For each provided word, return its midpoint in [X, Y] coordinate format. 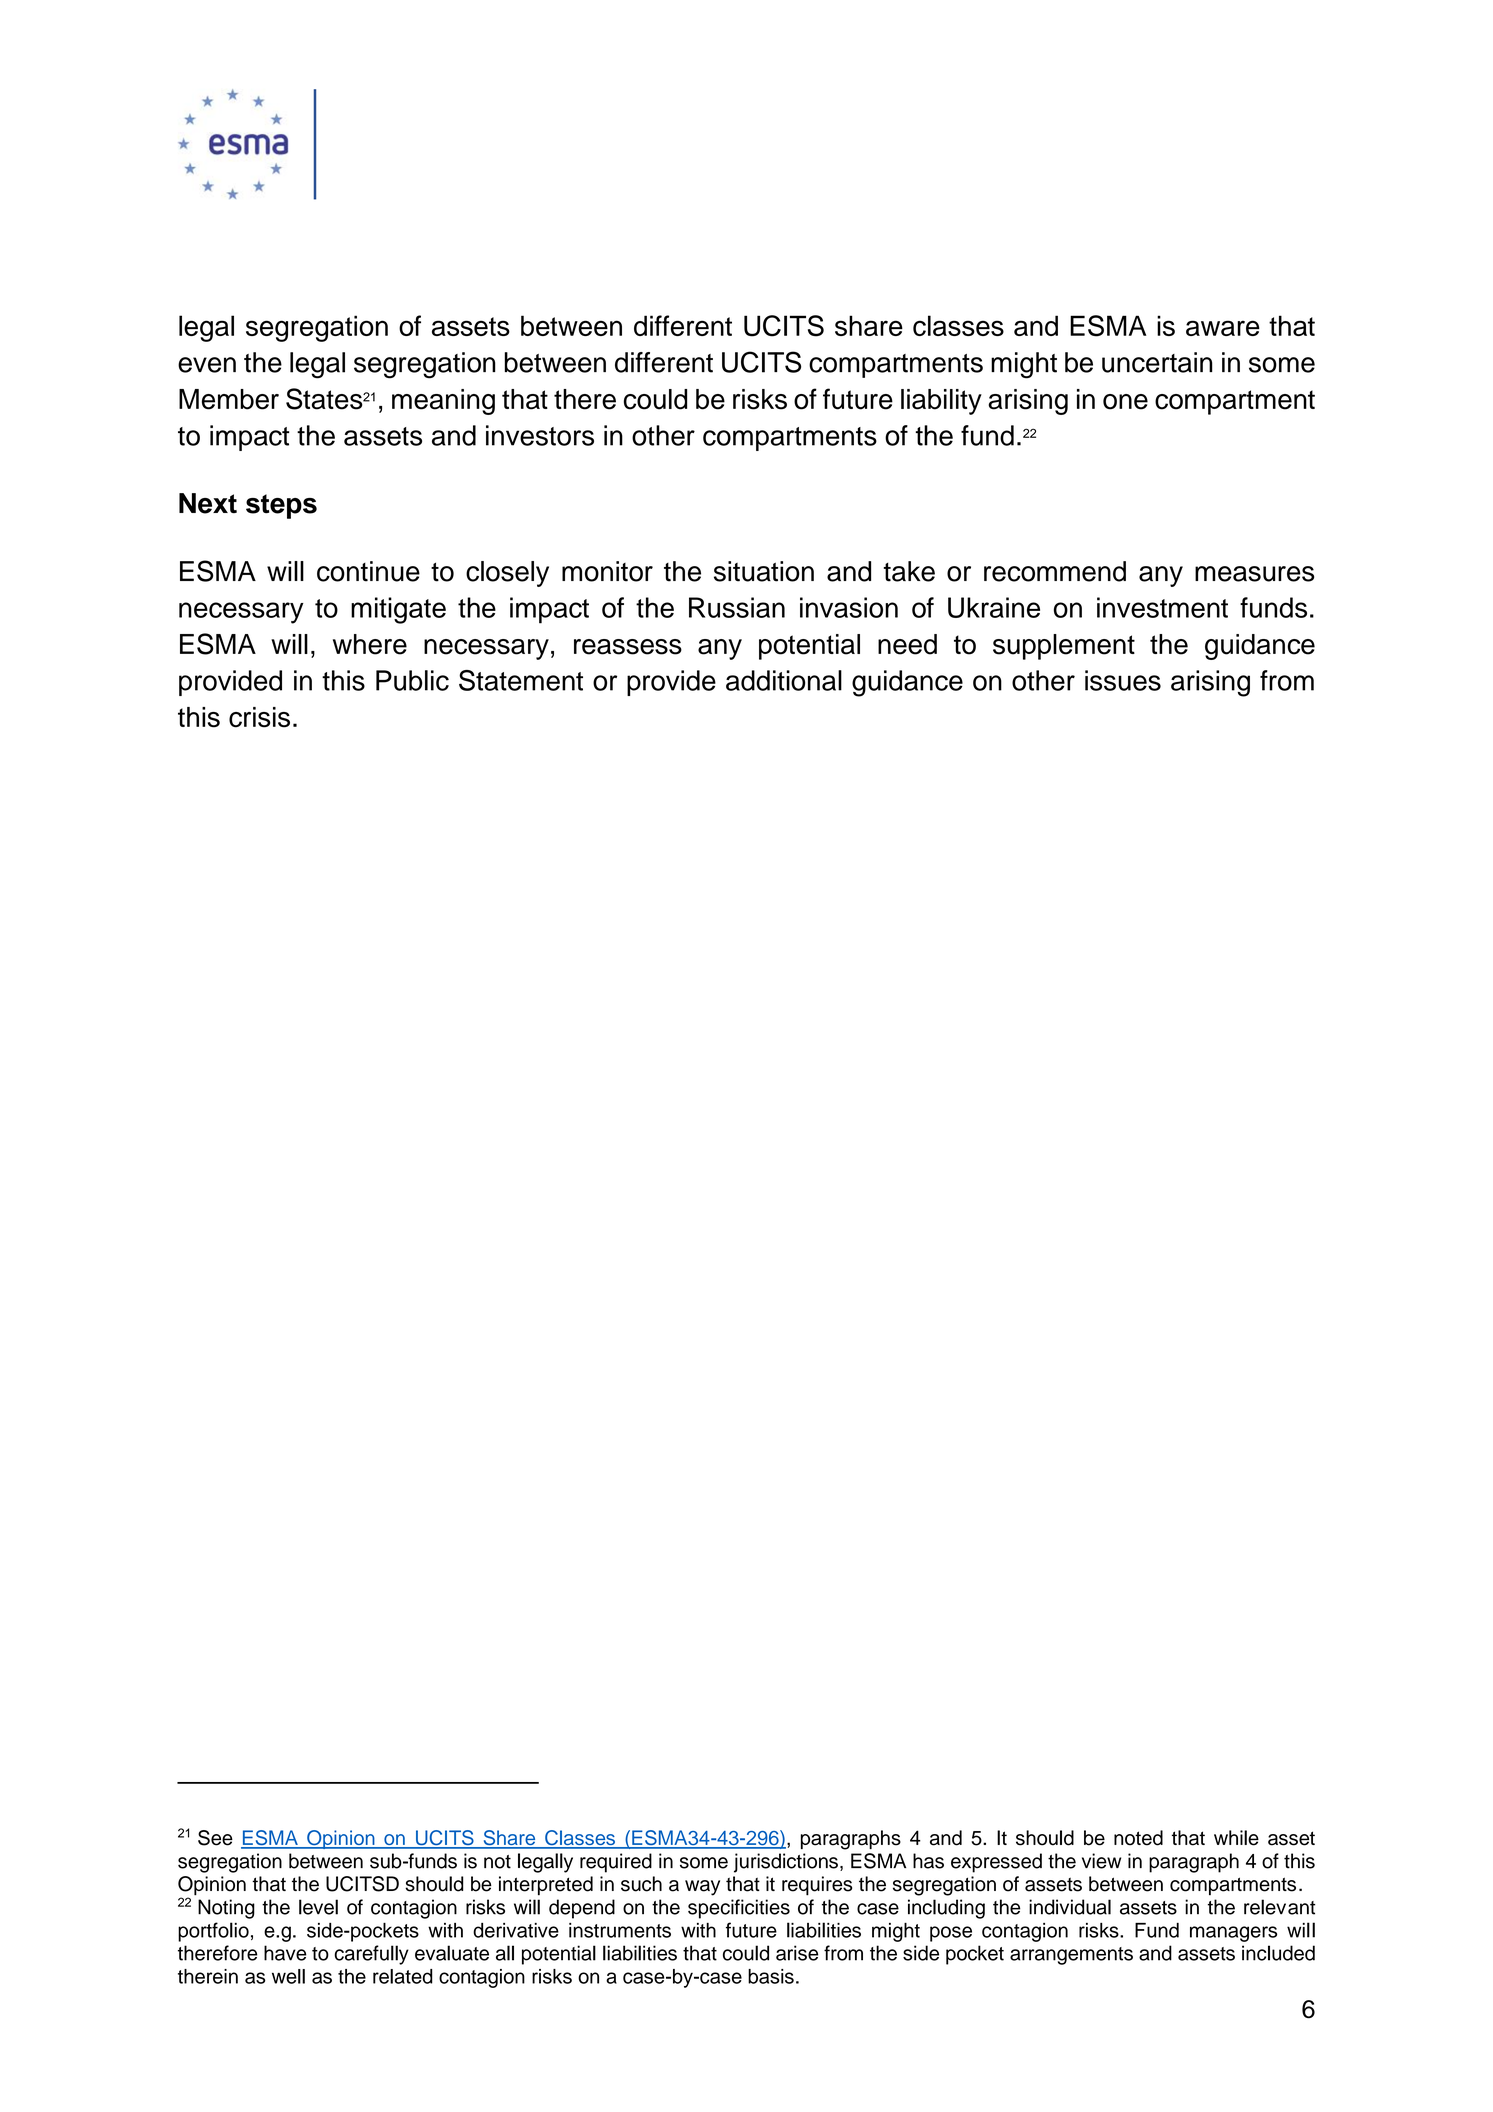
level [318, 1907]
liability [941, 402]
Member [229, 399]
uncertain [1157, 362]
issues [1123, 680]
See [215, 1838]
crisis [259, 717]
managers [1233, 1934]
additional [784, 680]
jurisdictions [786, 1863]
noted [1138, 1838]
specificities [739, 1909]
